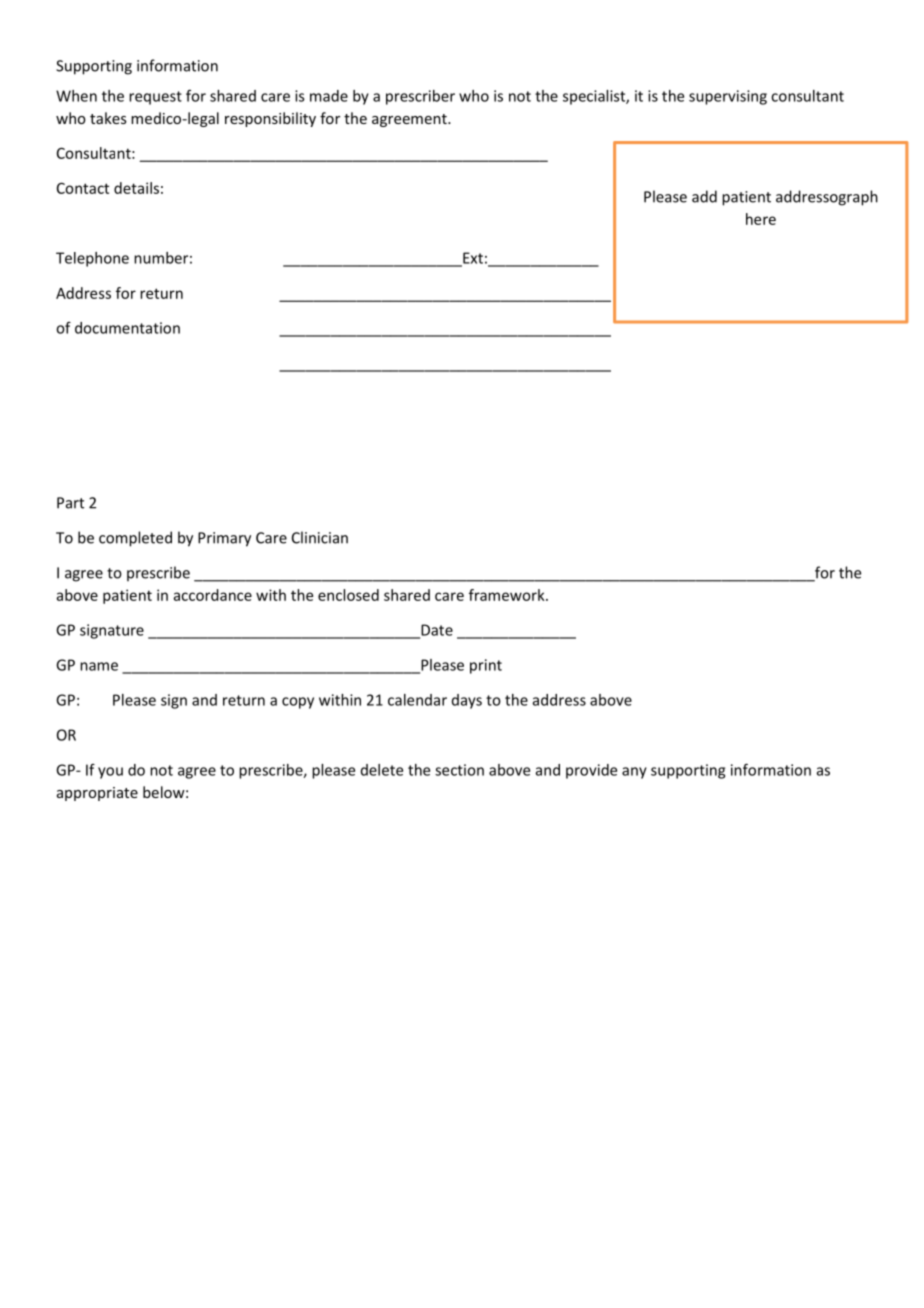  Describe the element at coordinates (728, 97) in the screenshot. I see `supervising` at that location.
